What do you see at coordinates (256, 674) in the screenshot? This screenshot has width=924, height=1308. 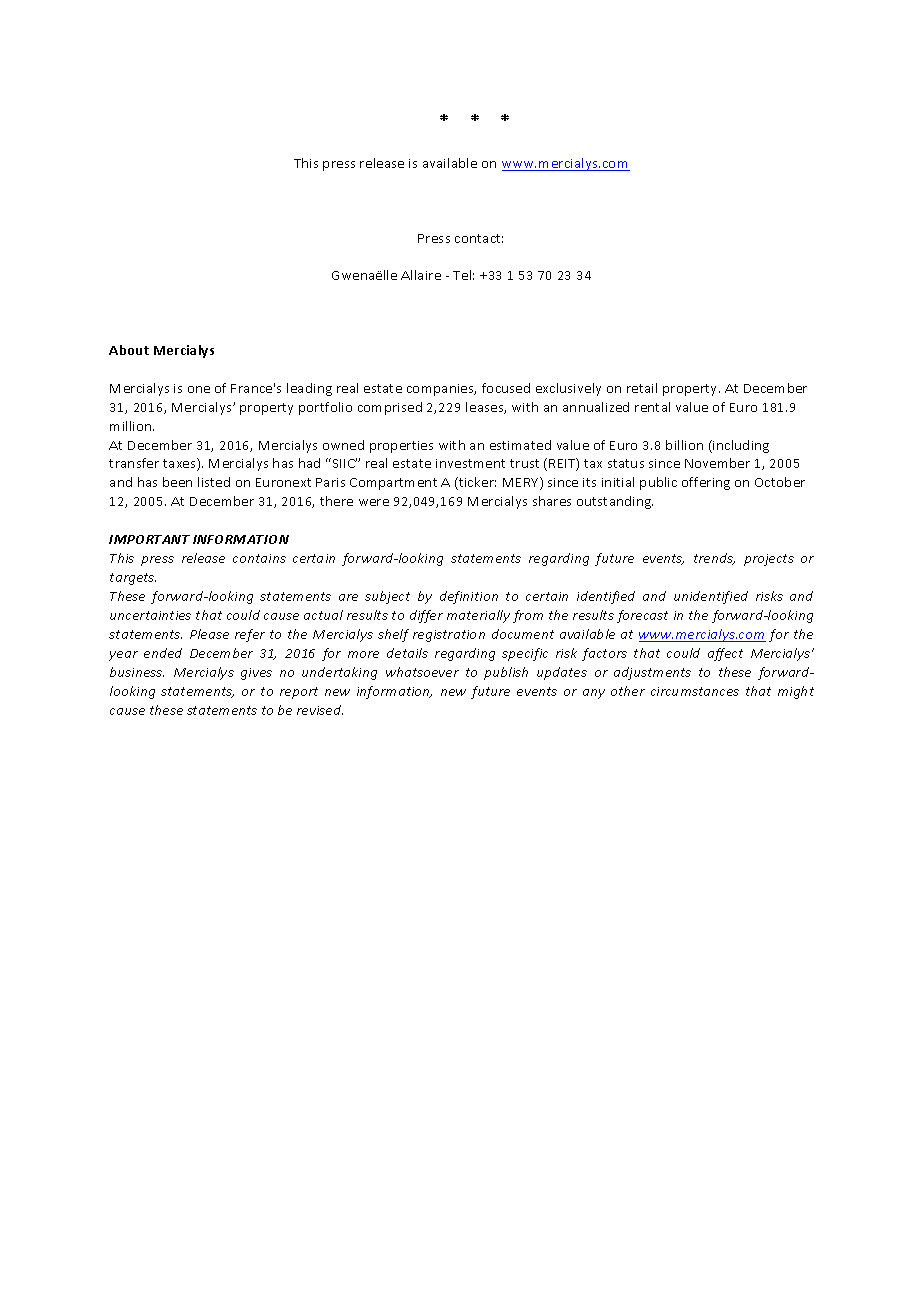 I see `gives` at bounding box center [256, 674].
